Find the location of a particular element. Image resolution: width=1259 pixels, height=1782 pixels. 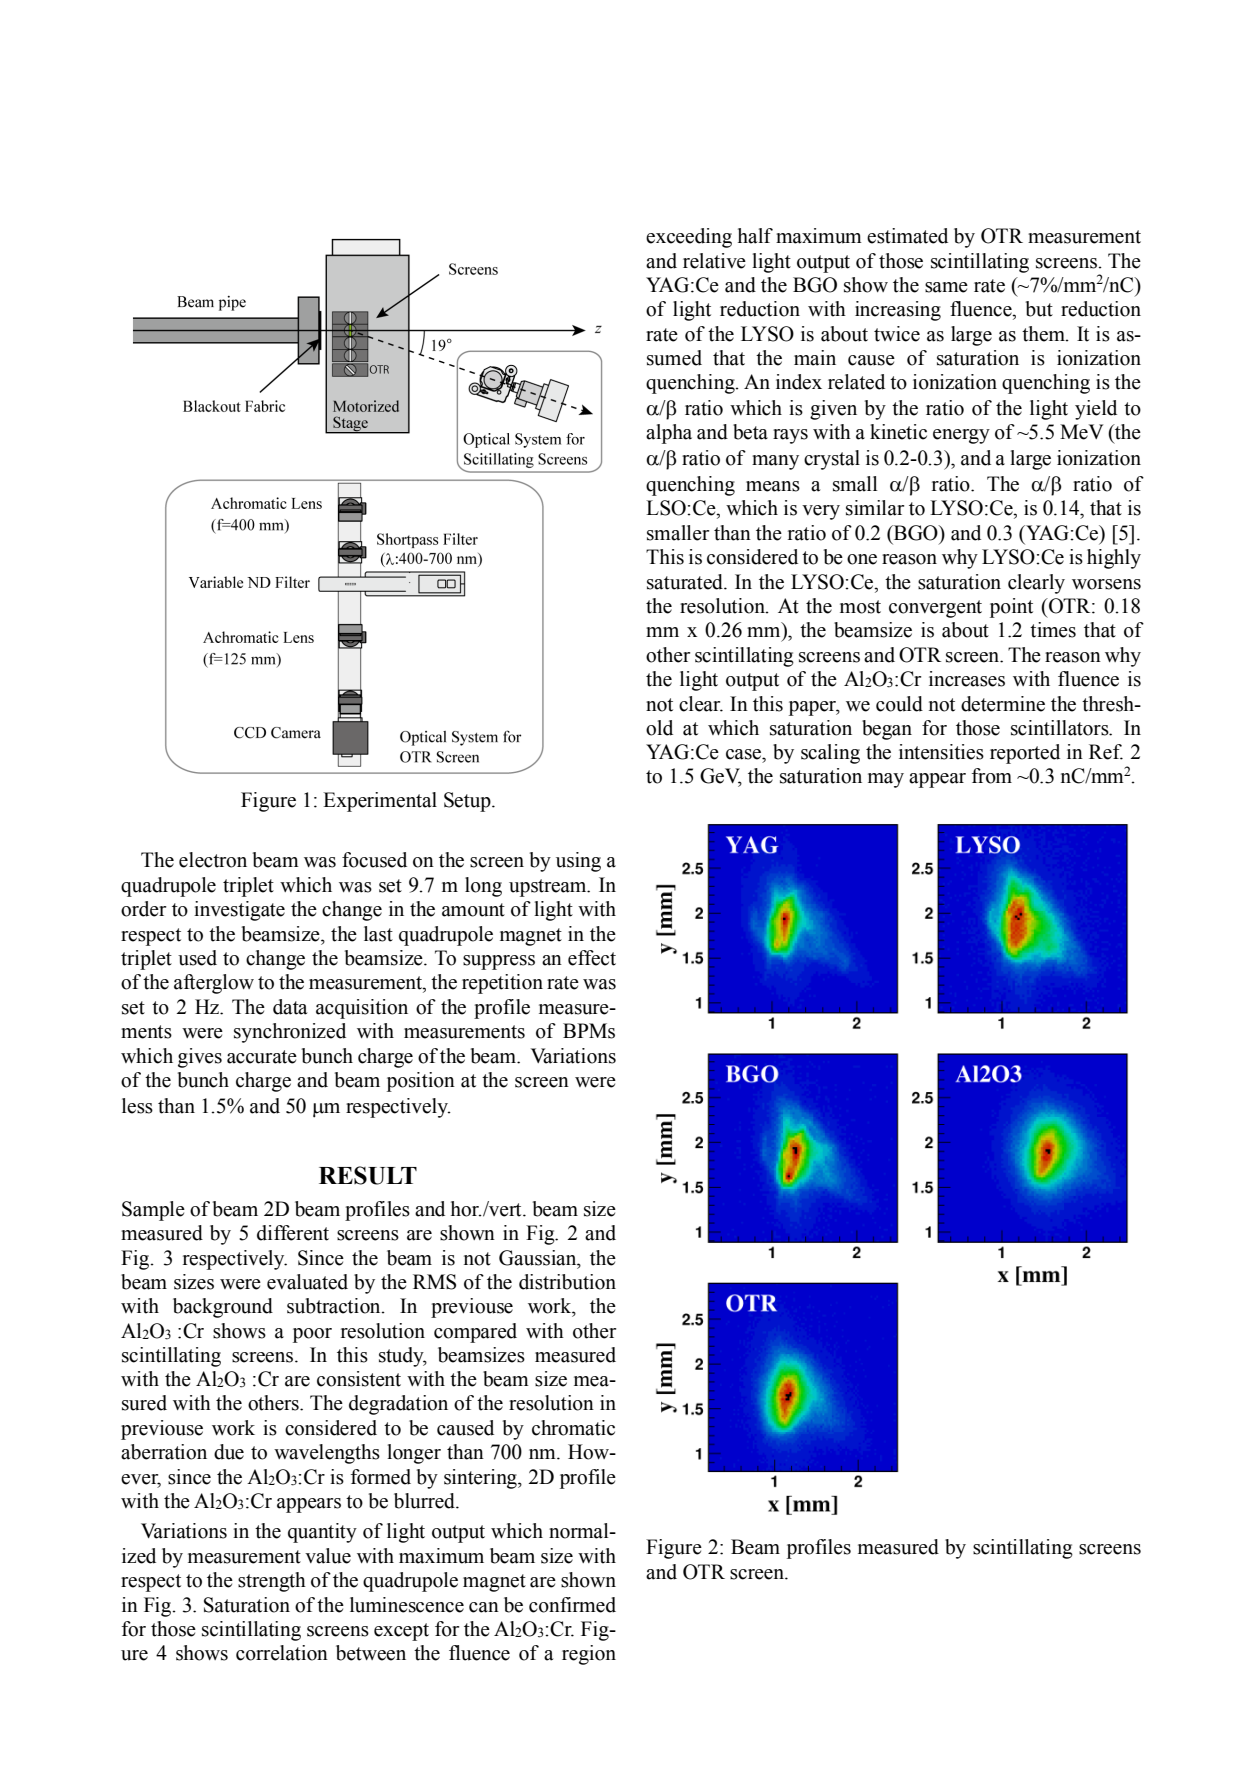

from is located at coordinates (992, 776).
